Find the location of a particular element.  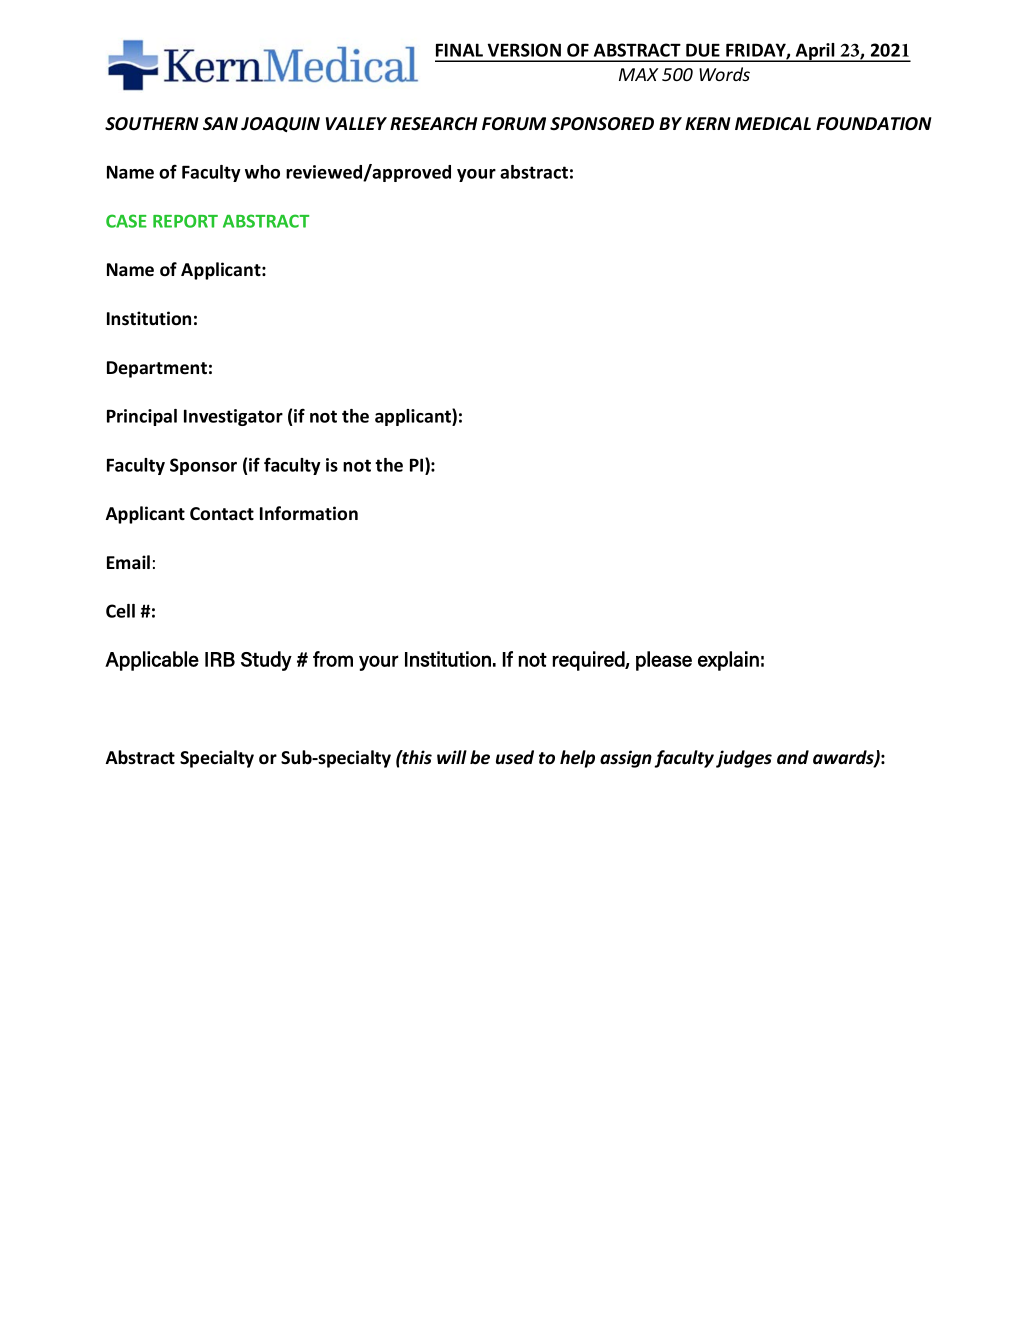

explain is located at coordinates (728, 661).
